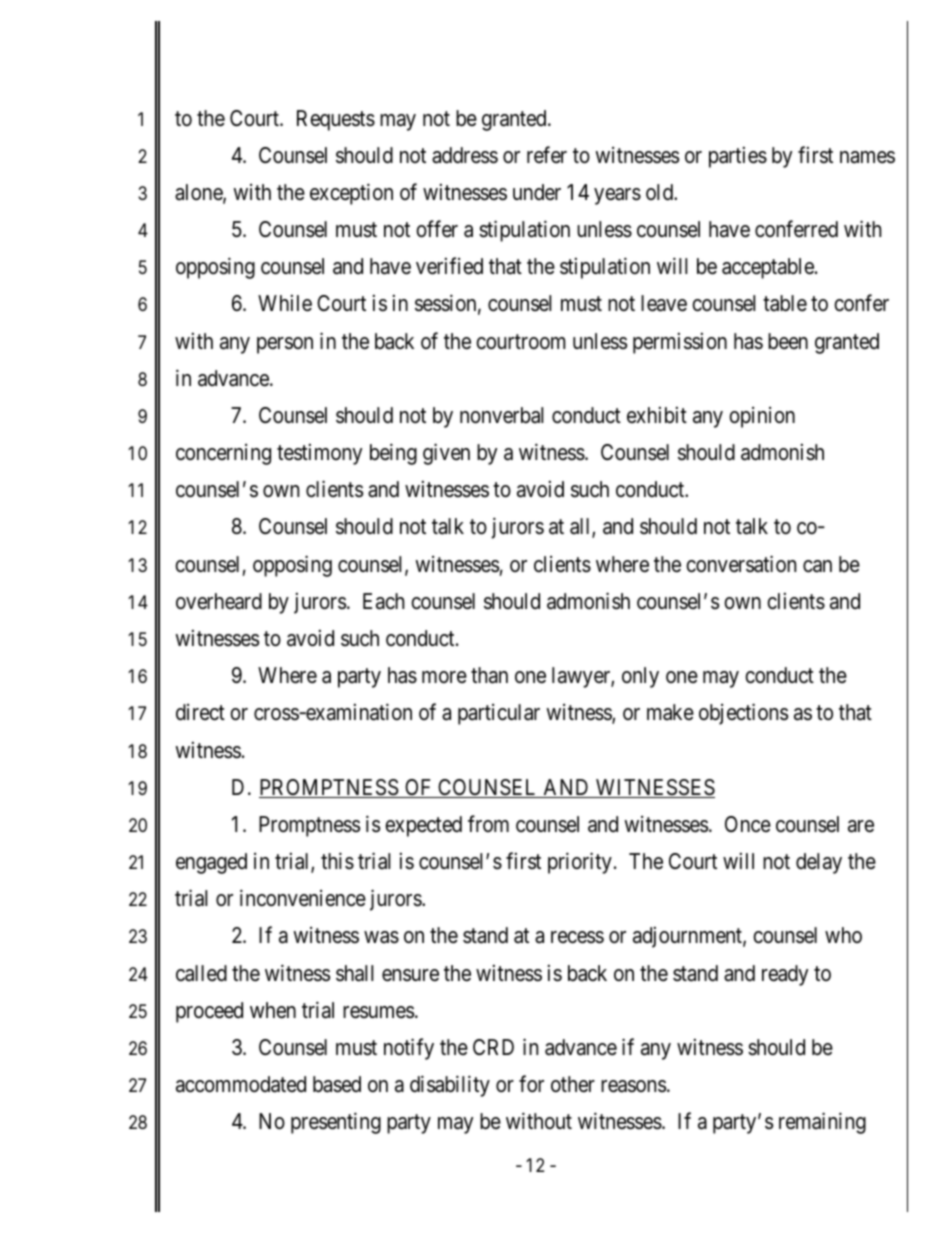  Describe the element at coordinates (738, 157) in the document. I see `parties` at that location.
